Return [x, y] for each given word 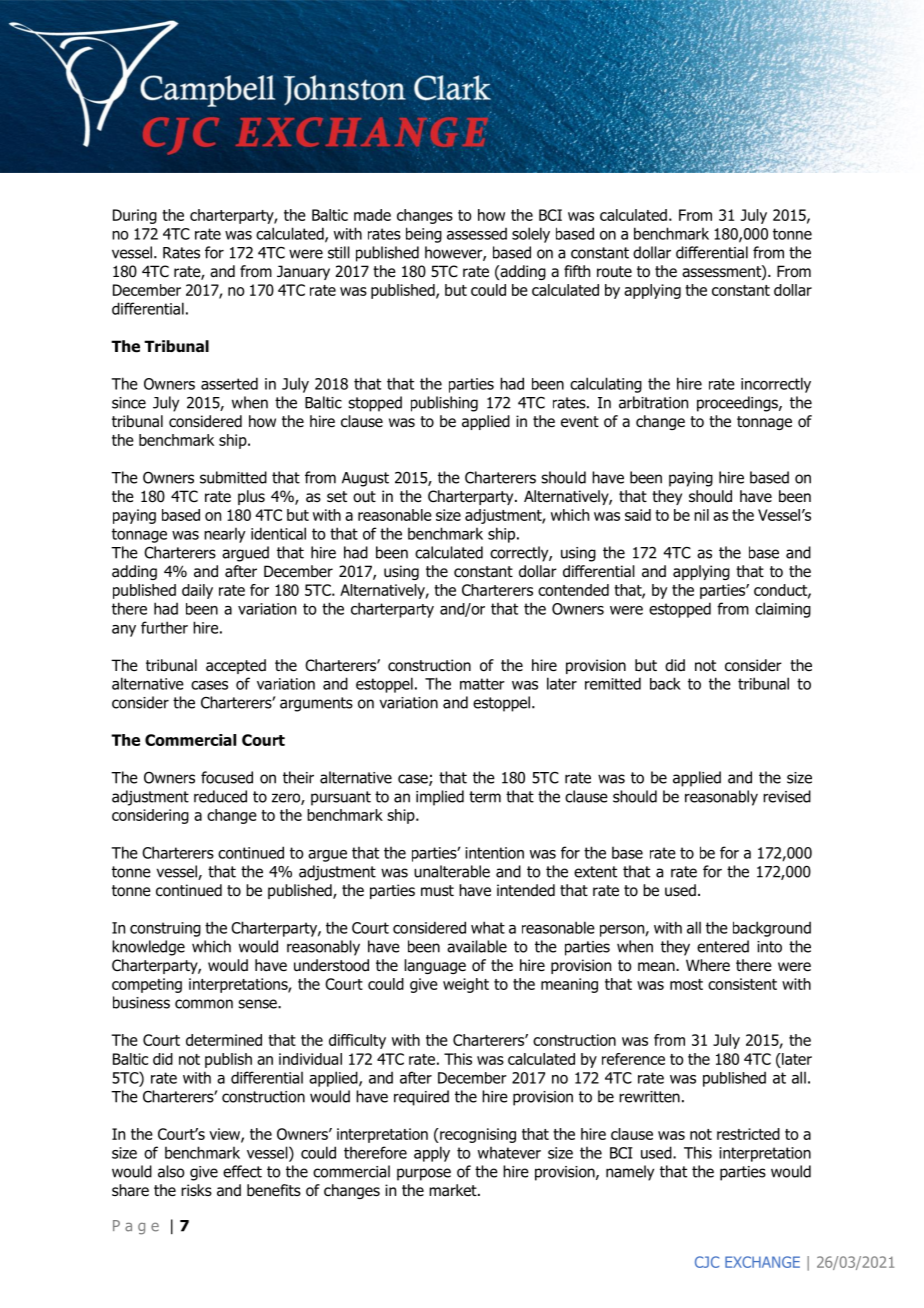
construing [165, 929]
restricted [748, 1134]
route [614, 272]
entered [723, 946]
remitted [613, 683]
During [135, 216]
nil [701, 515]
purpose [424, 1174]
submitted [233, 477]
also [171, 1171]
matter [482, 684]
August [365, 479]
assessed [477, 233]
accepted [236, 666]
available [477, 946]
